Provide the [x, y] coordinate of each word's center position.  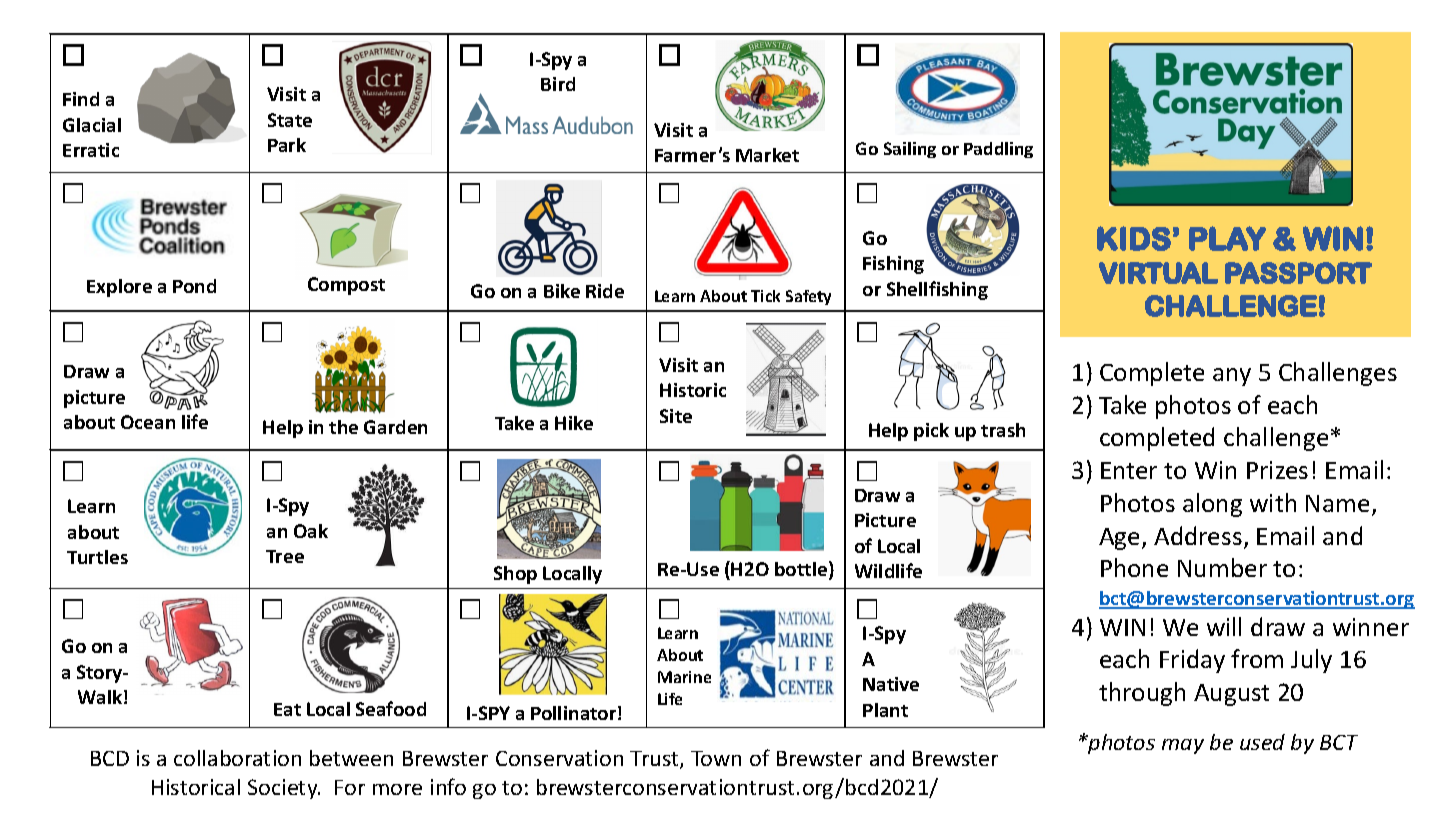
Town [716, 758]
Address [1198, 535]
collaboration [237, 758]
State [290, 120]
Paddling [998, 150]
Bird [558, 84]
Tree [285, 556]
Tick [765, 296]
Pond [194, 286]
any [1232, 377]
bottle [802, 570]
